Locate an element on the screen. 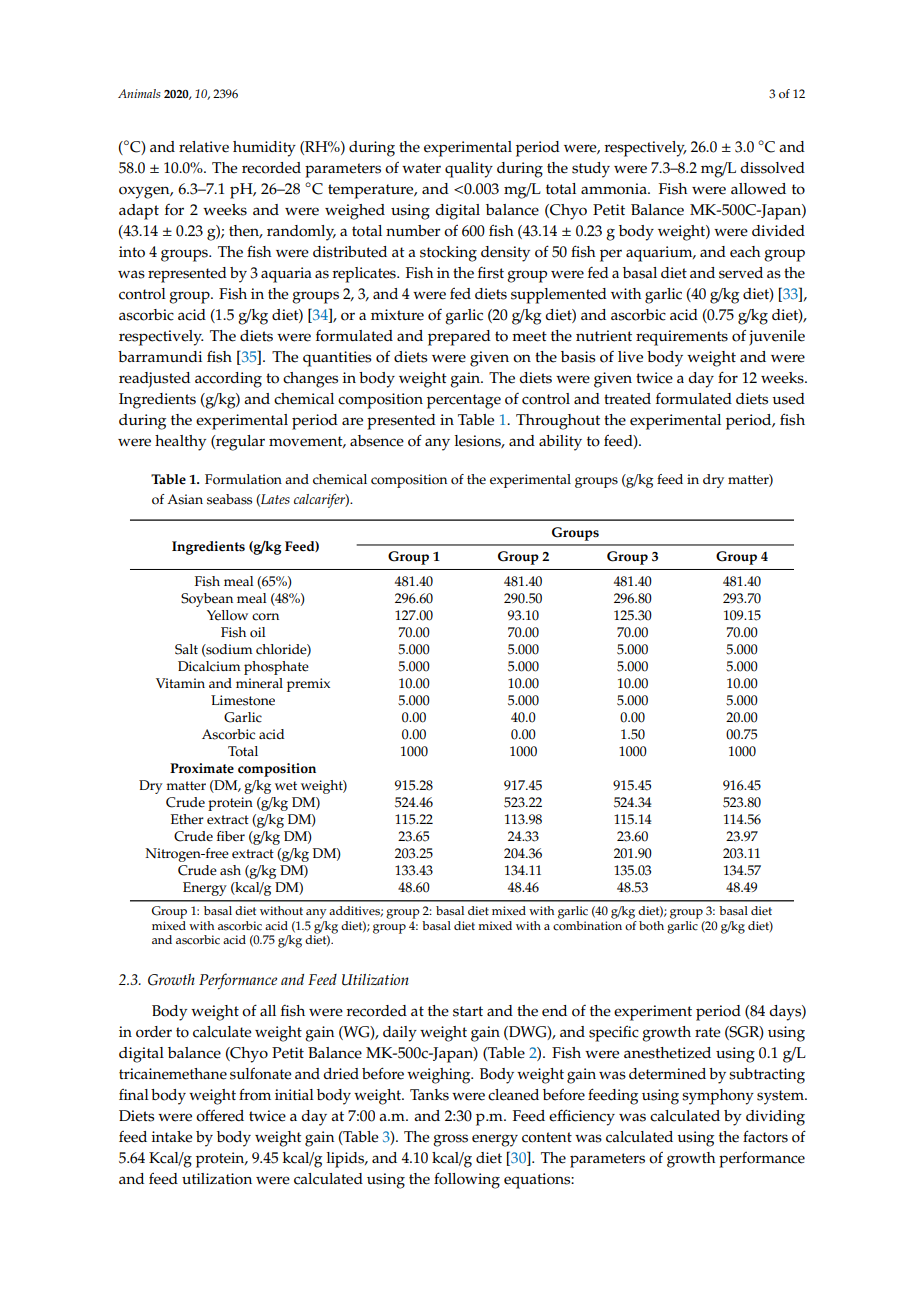  gross is located at coordinates (450, 1140).
